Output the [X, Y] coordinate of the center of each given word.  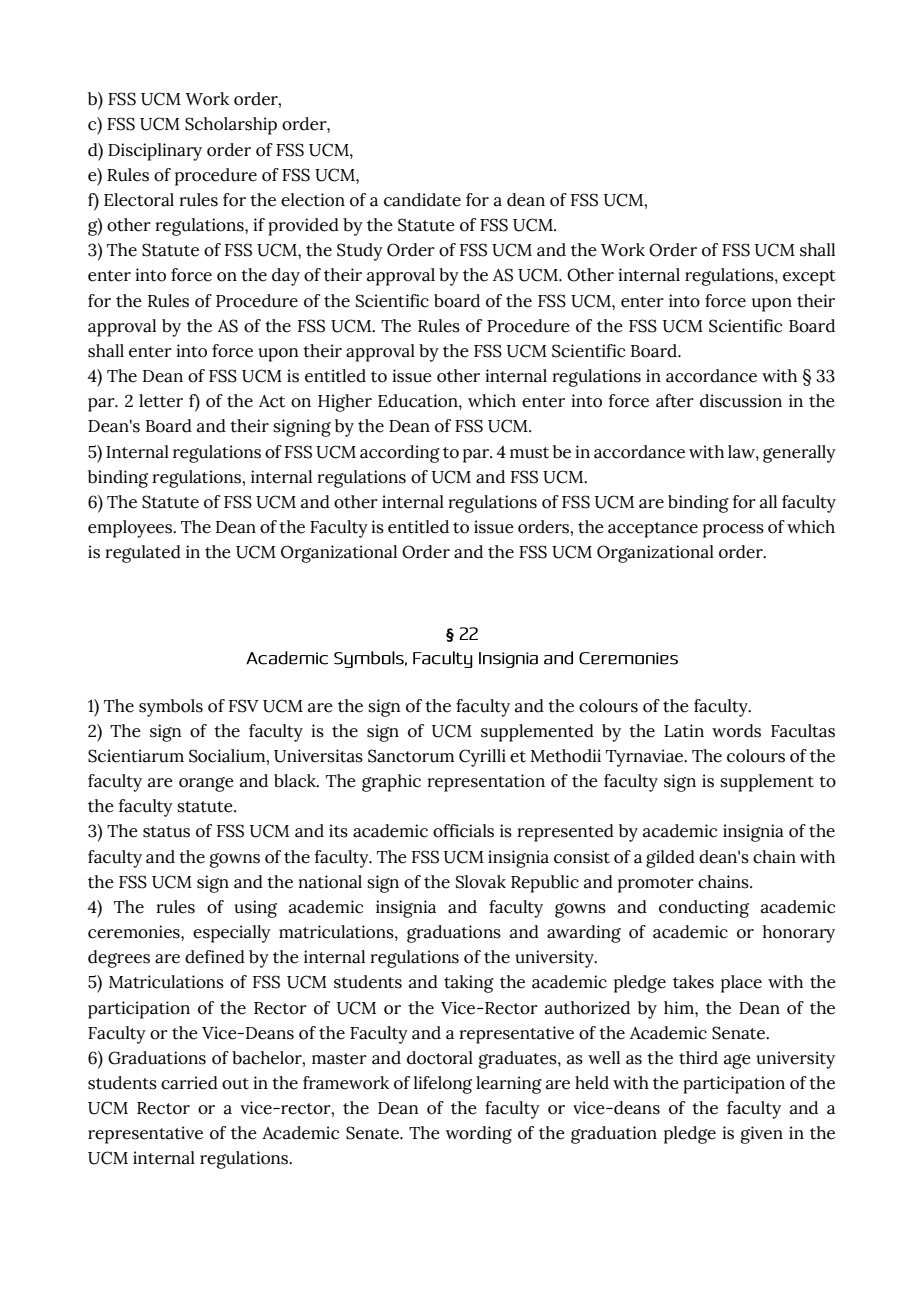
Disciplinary [155, 152]
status [166, 832]
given [762, 1135]
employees [131, 529]
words [736, 731]
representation [486, 783]
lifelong [443, 1085]
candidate [422, 200]
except [809, 278]
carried [189, 1083]
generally [799, 454]
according [400, 454]
